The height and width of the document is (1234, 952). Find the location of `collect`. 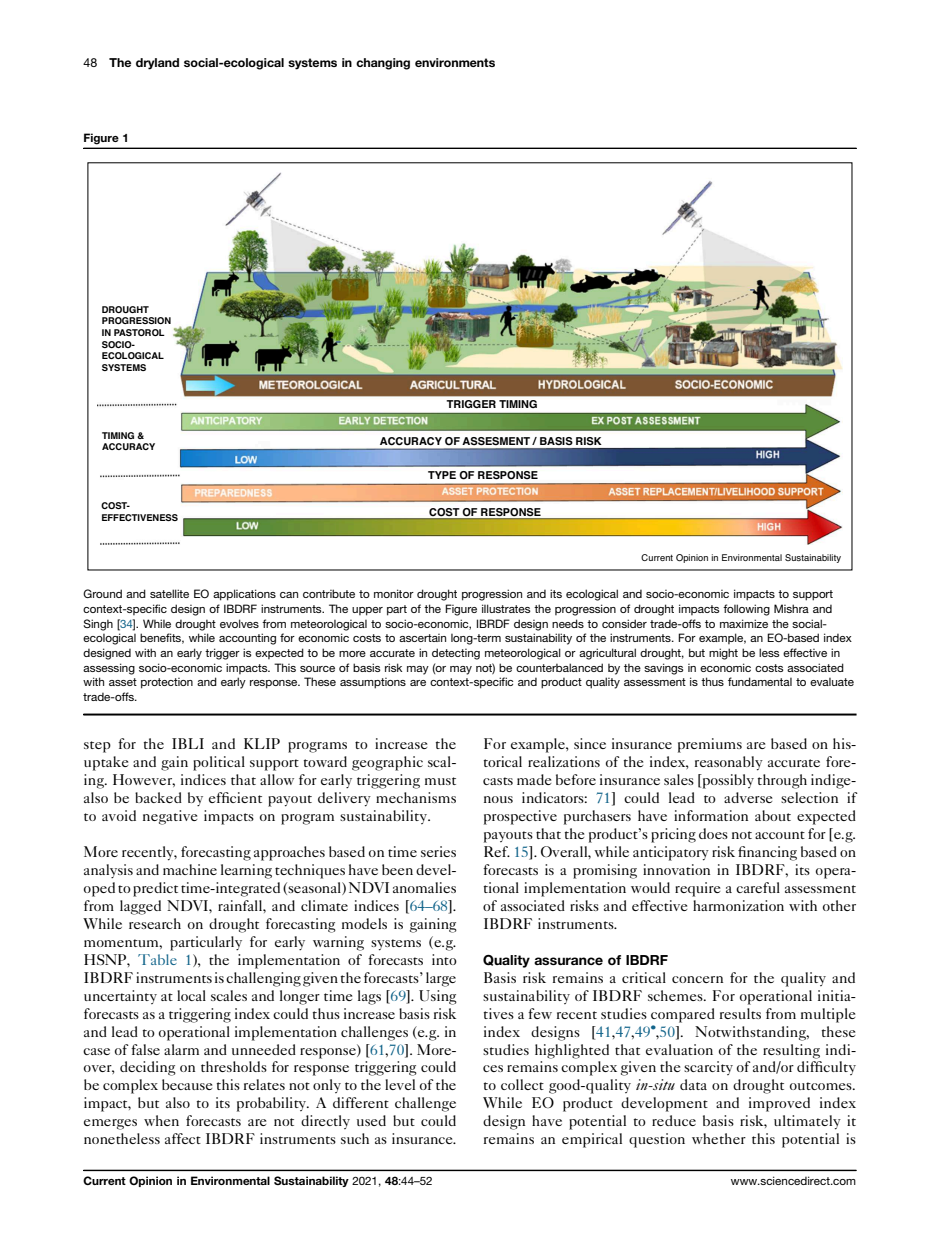

collect is located at coordinates (522, 1084).
